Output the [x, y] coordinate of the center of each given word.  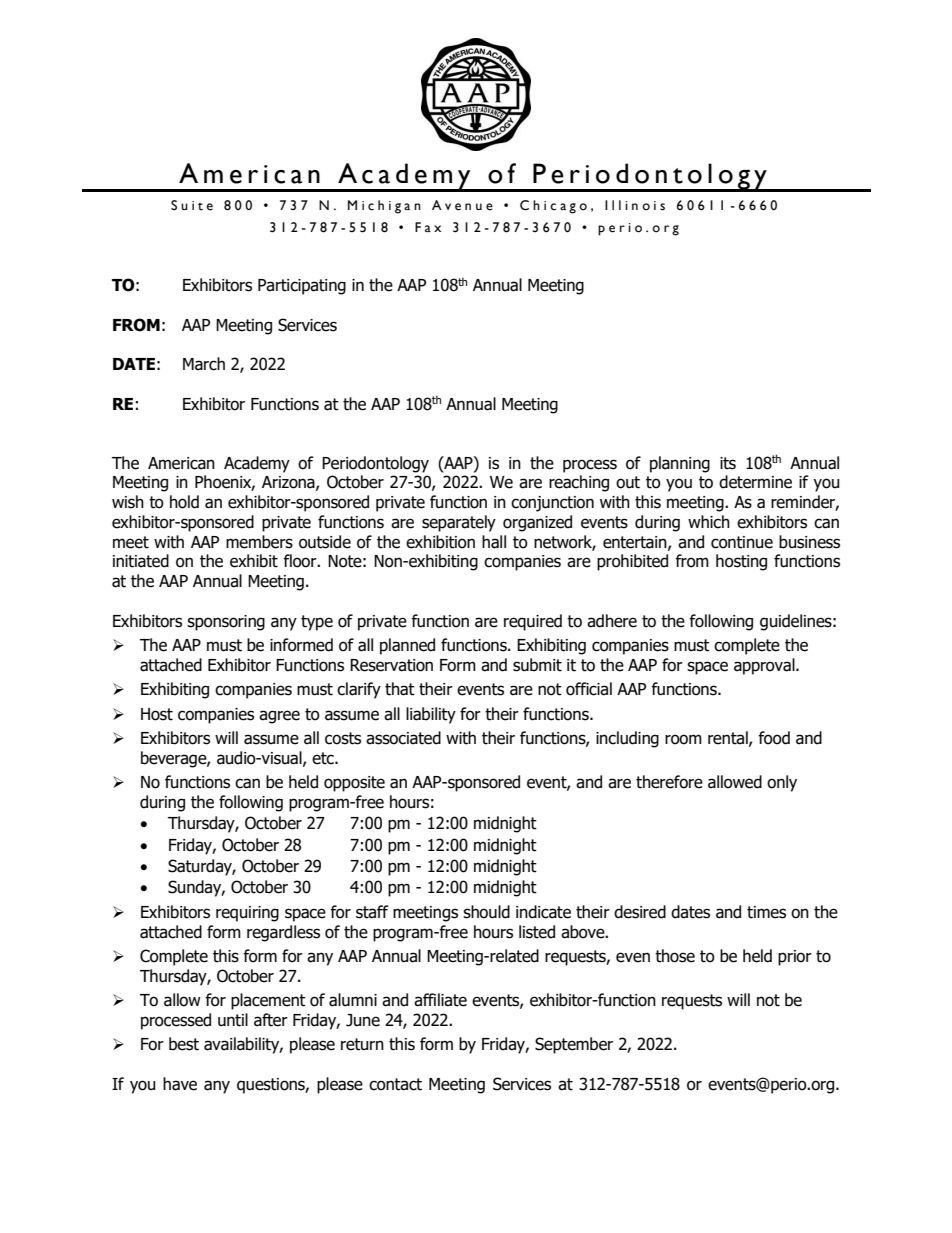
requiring [247, 914]
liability [431, 715]
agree [279, 717]
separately [459, 523]
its [728, 463]
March [204, 364]
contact [395, 1084]
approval [765, 666]
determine [755, 482]
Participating [302, 287]
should [486, 912]
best [184, 1044]
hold [184, 502]
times [766, 912]
